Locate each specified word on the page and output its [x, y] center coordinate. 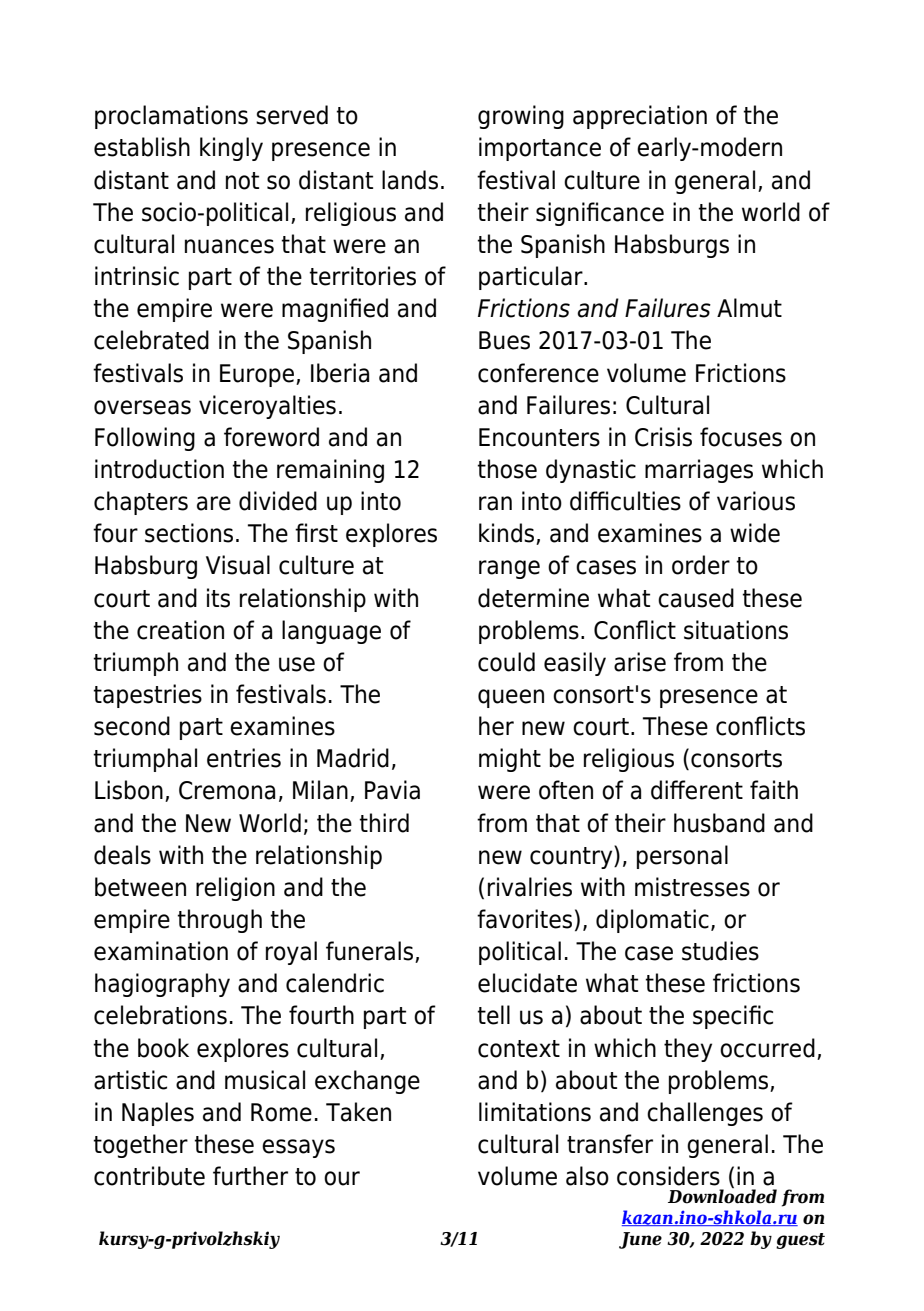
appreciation [640, 117]
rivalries [530, 887]
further [250, 1176]
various [756, 501]
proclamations [171, 117]
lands [410, 180]
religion [235, 889]
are [214, 503]
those [507, 469]
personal [682, 857]
